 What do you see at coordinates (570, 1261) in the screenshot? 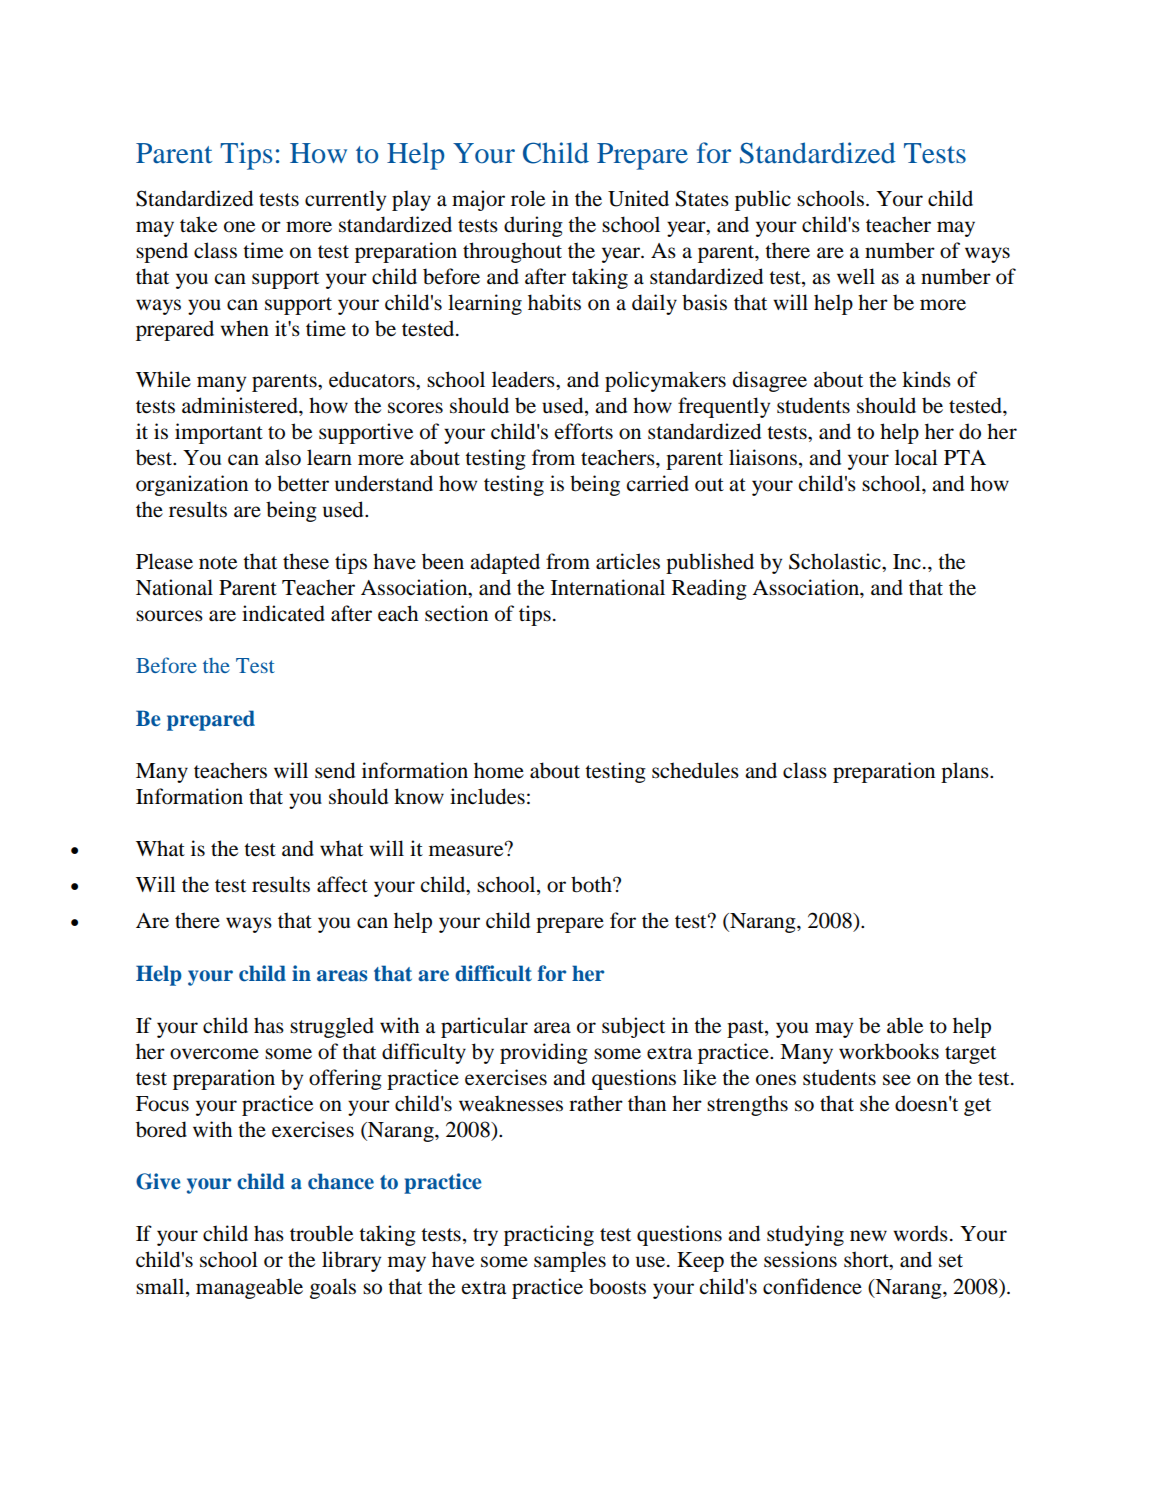
I see `samples` at bounding box center [570, 1261].
